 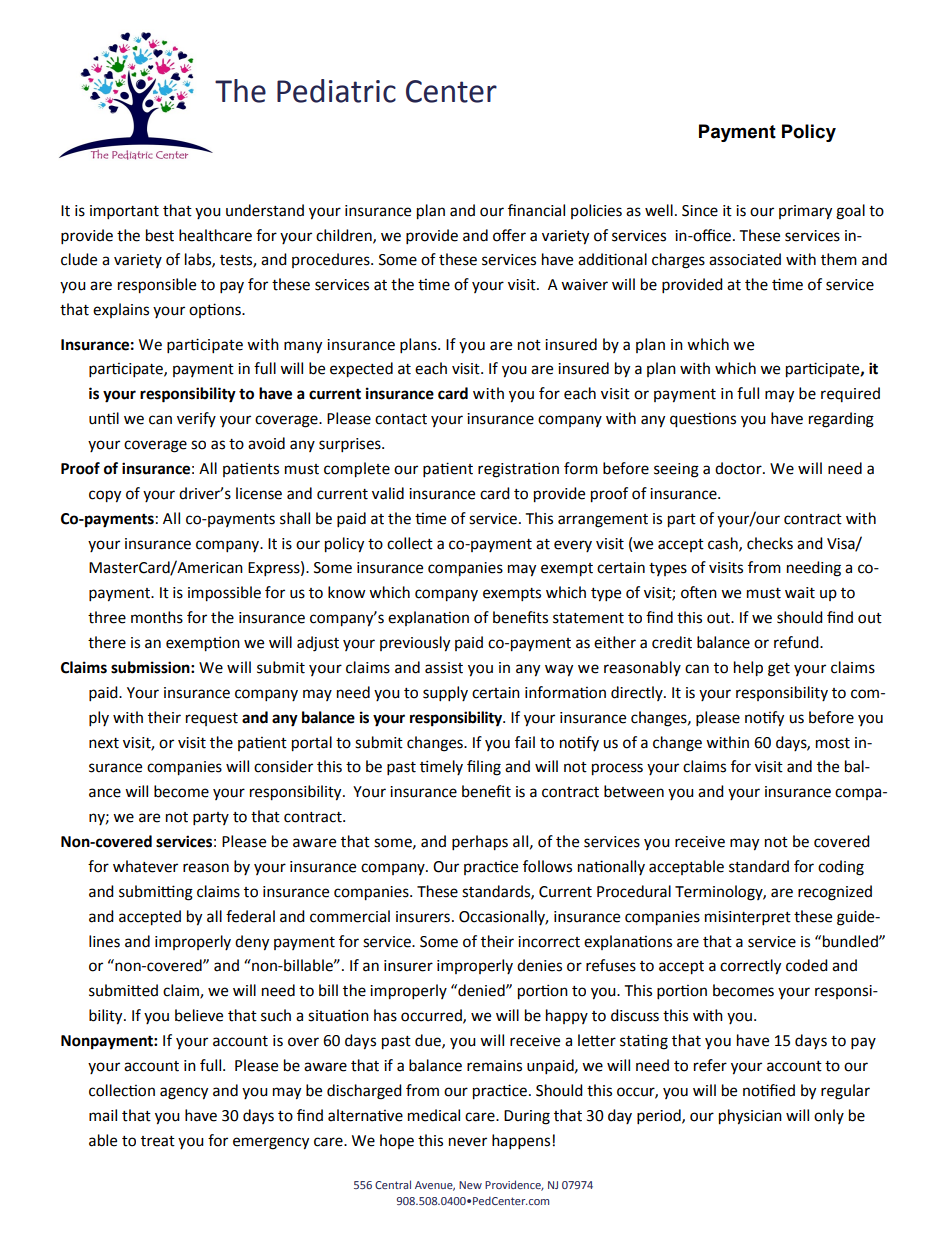 What do you see at coordinates (158, 1141) in the screenshot?
I see `treat` at bounding box center [158, 1141].
